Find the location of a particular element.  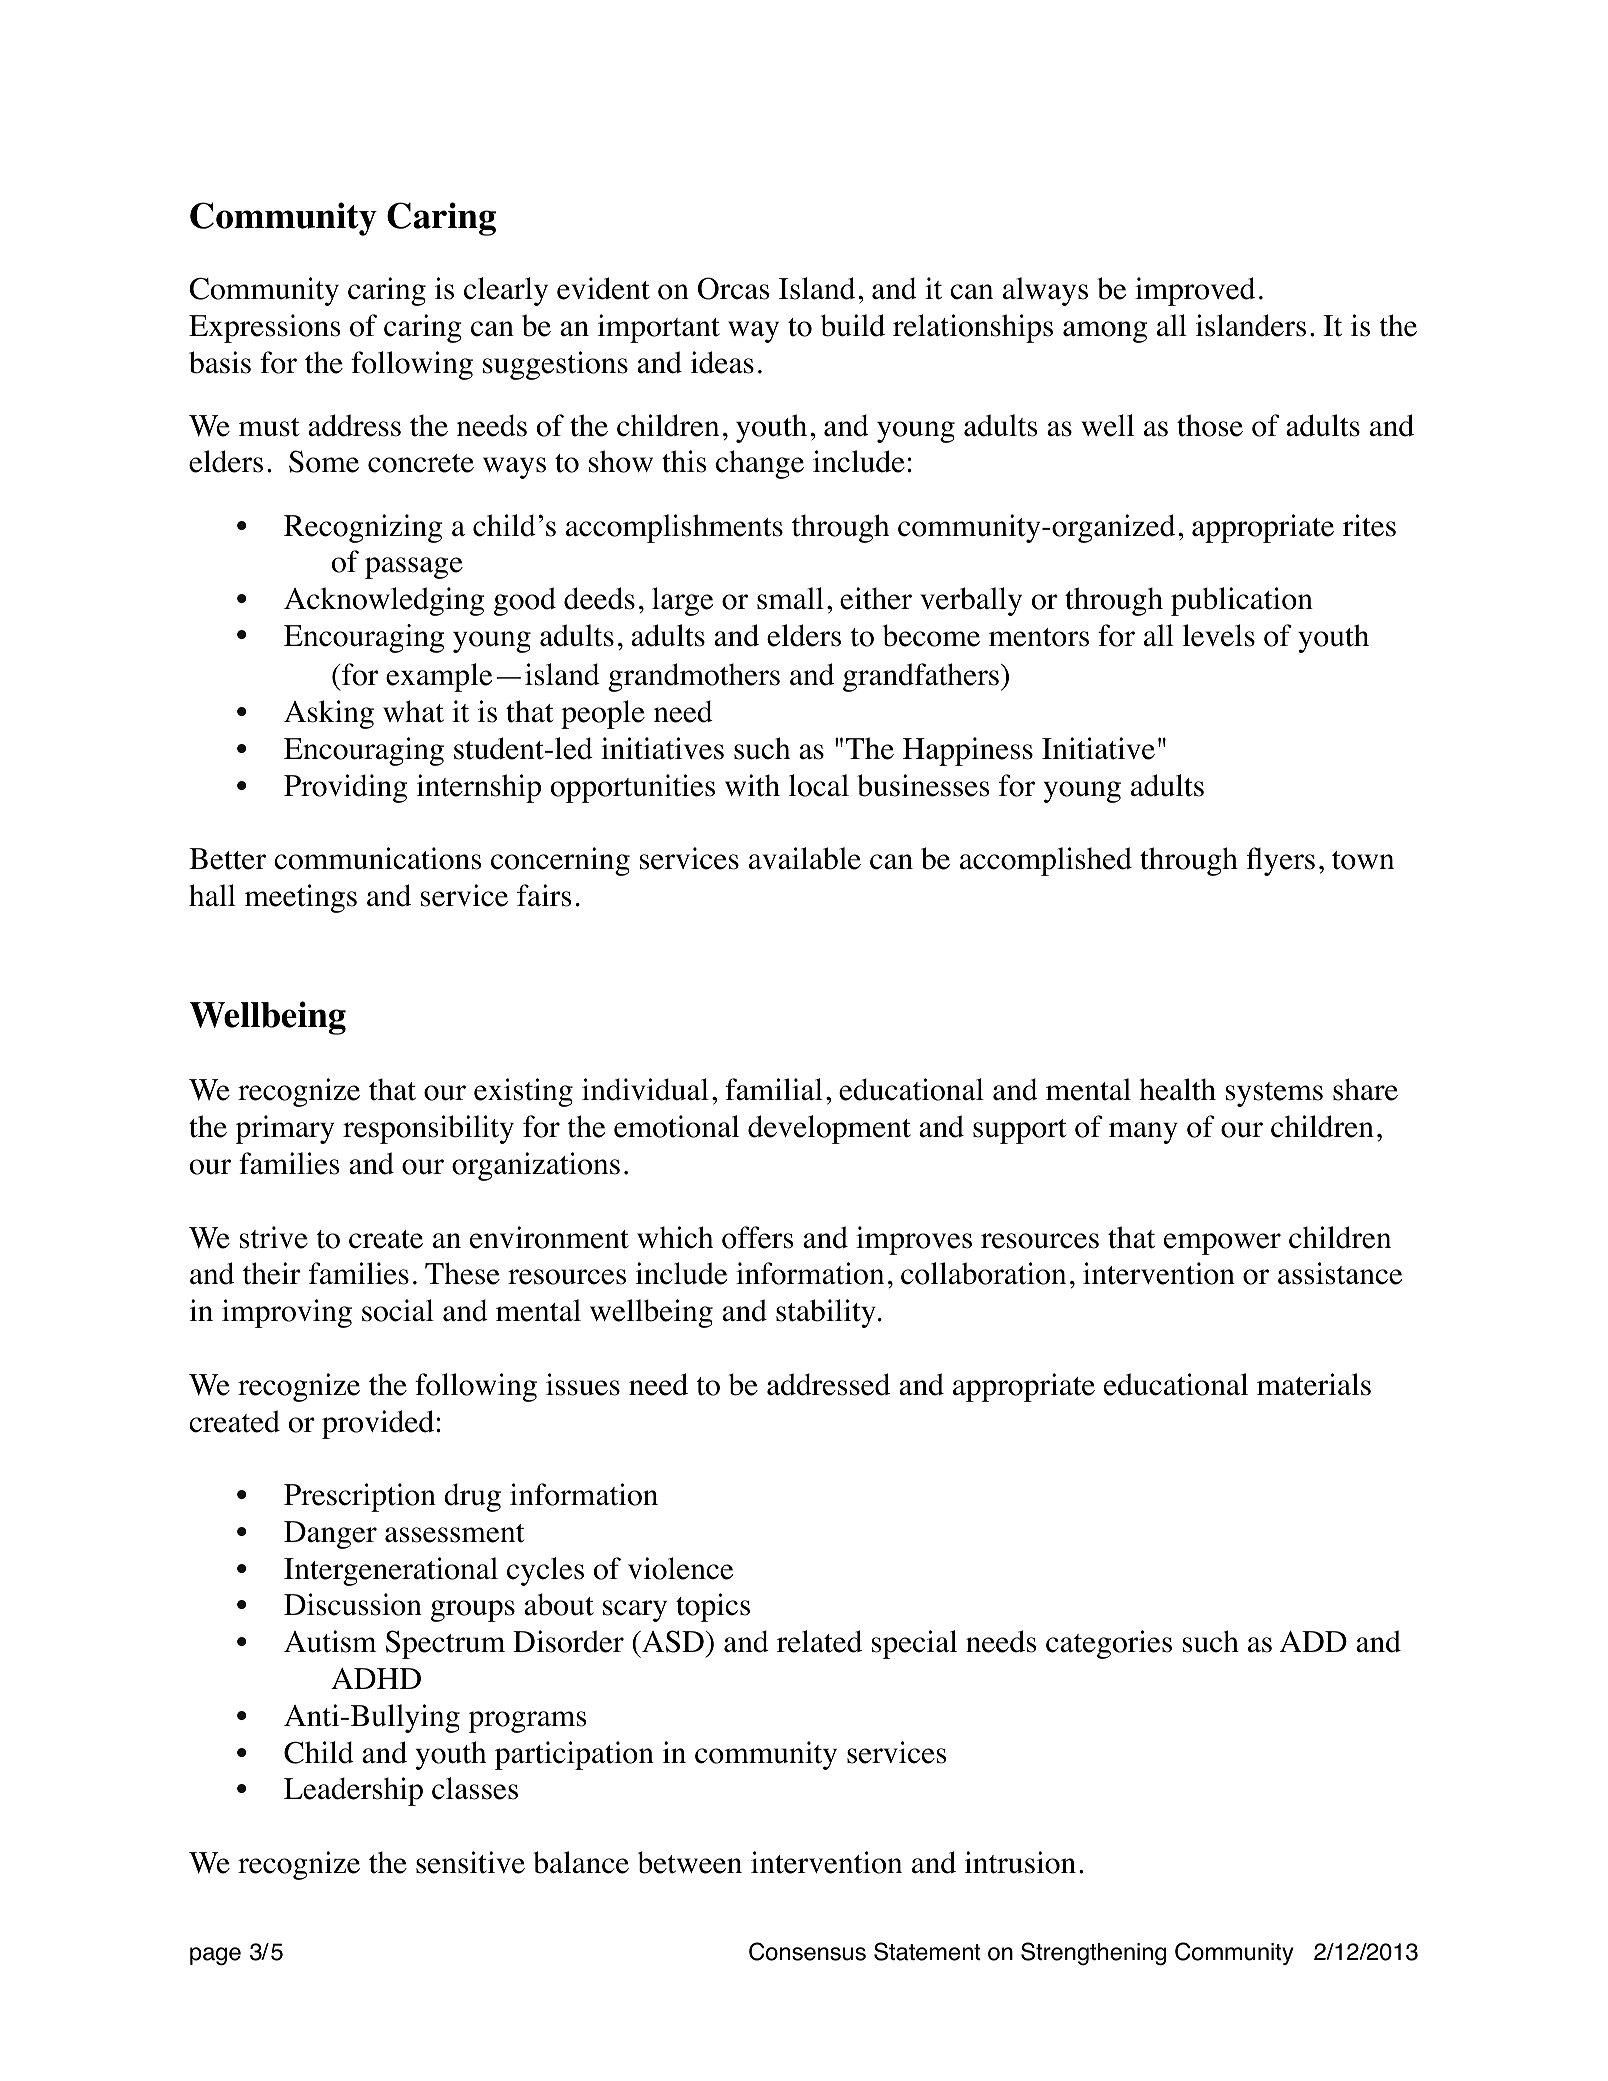

stability is located at coordinates (826, 1313).
